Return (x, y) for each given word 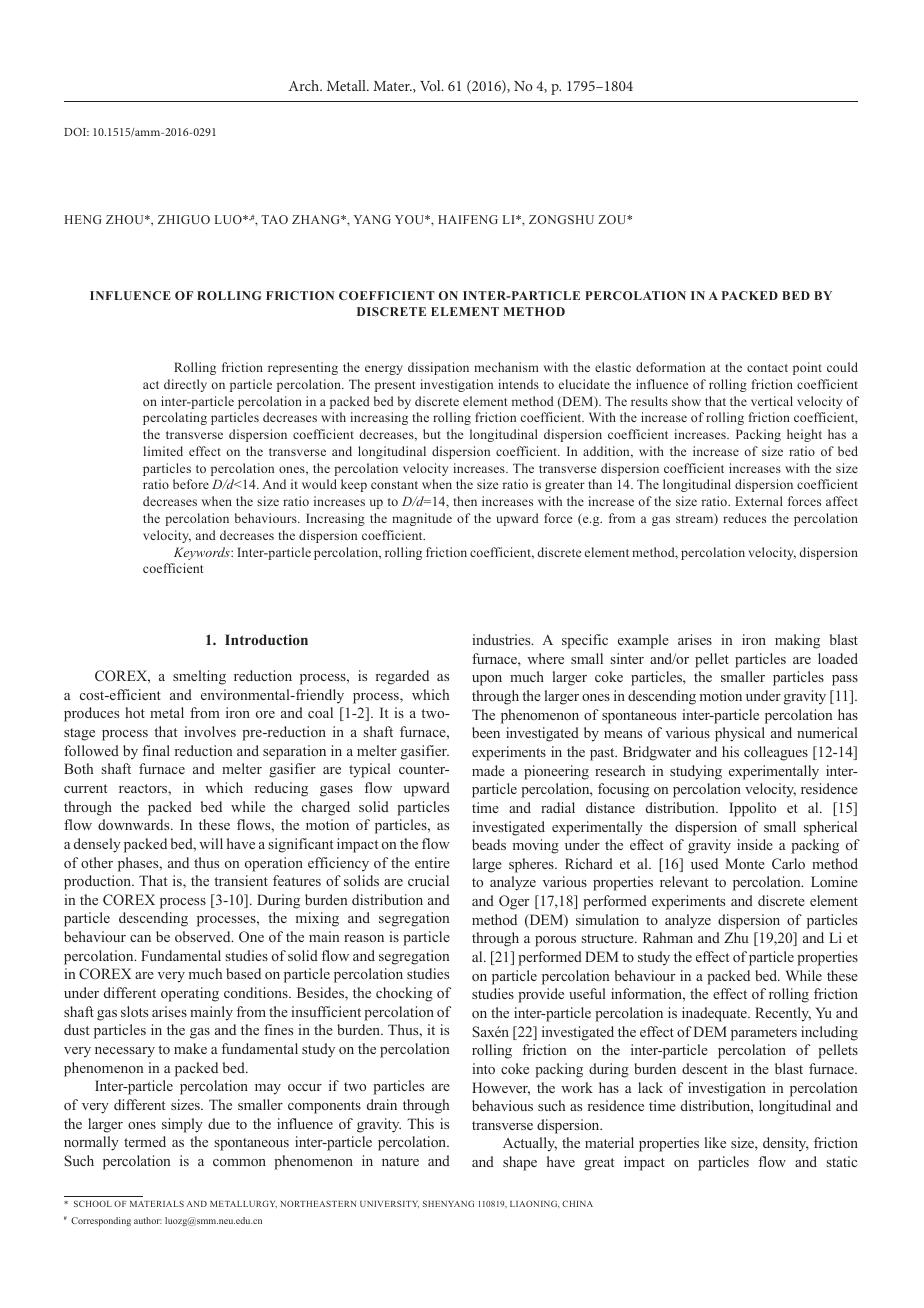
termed (145, 1141)
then (465, 501)
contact (767, 368)
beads (489, 844)
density (786, 1144)
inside (755, 844)
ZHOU (126, 219)
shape (520, 1163)
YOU (410, 219)
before (191, 484)
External (759, 501)
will (211, 843)
